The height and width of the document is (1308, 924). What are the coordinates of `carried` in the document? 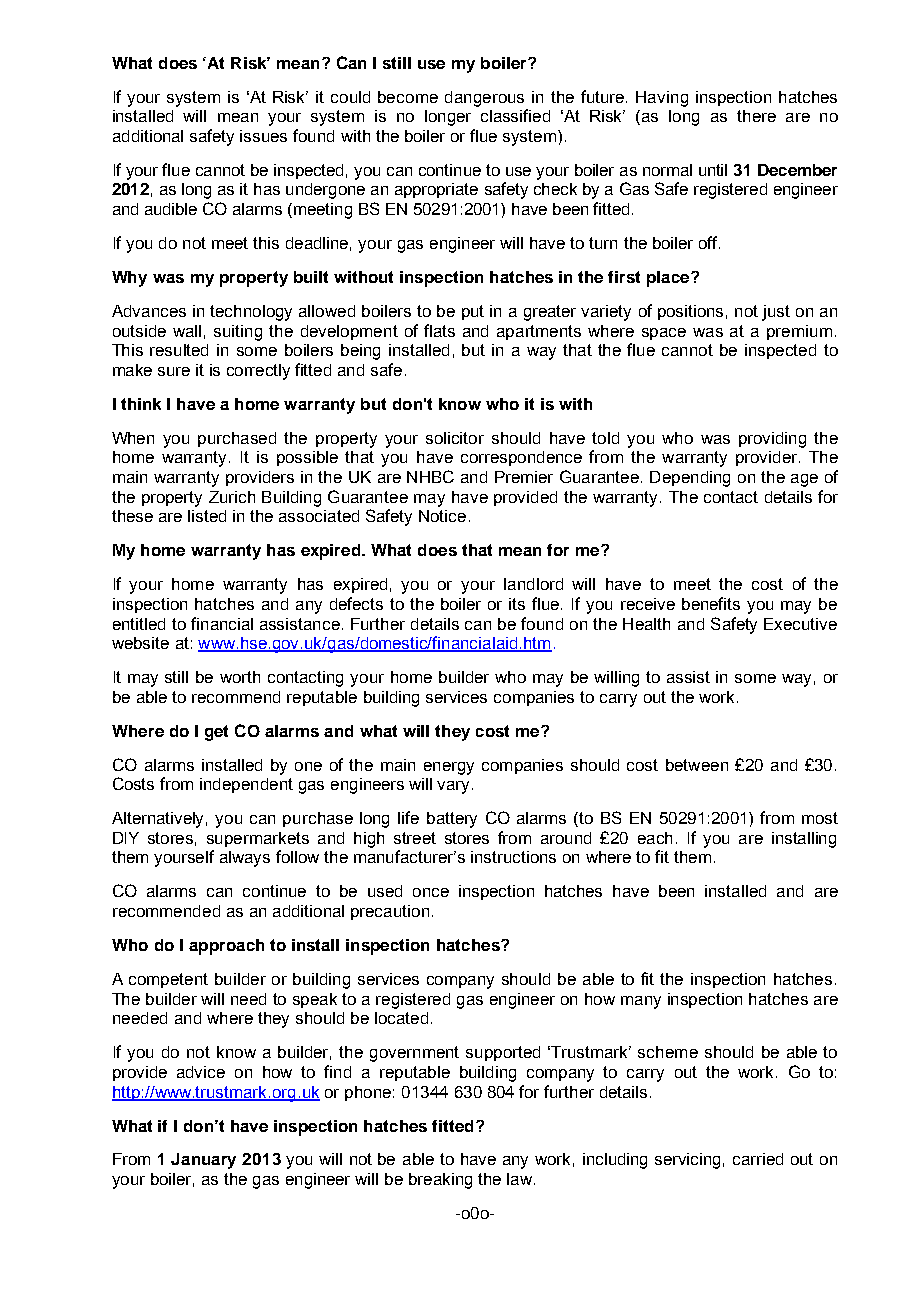 It's located at (758, 1159).
